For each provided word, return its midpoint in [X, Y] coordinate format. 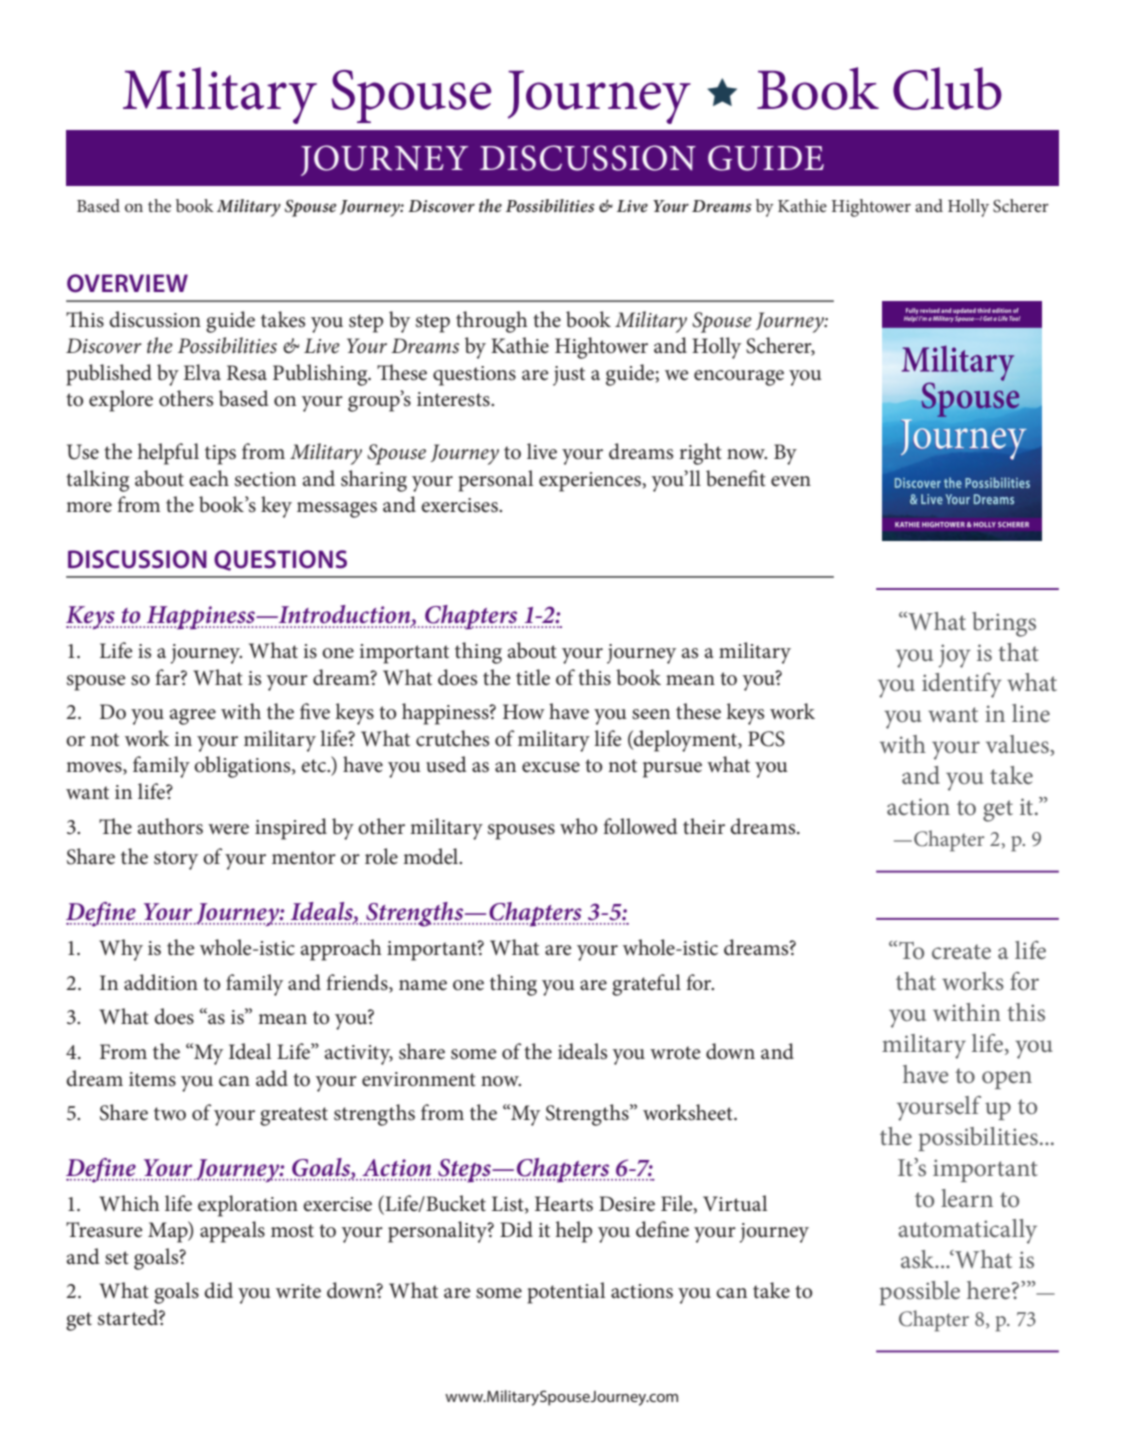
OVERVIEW [127, 283]
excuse [551, 767]
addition [161, 982]
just [569, 376]
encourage [739, 378]
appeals [232, 1232]
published [109, 375]
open [1007, 1080]
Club [947, 88]
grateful [646, 985]
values [1018, 745]
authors [170, 826]
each [209, 478]
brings [1004, 624]
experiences [591, 482]
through [492, 322]
